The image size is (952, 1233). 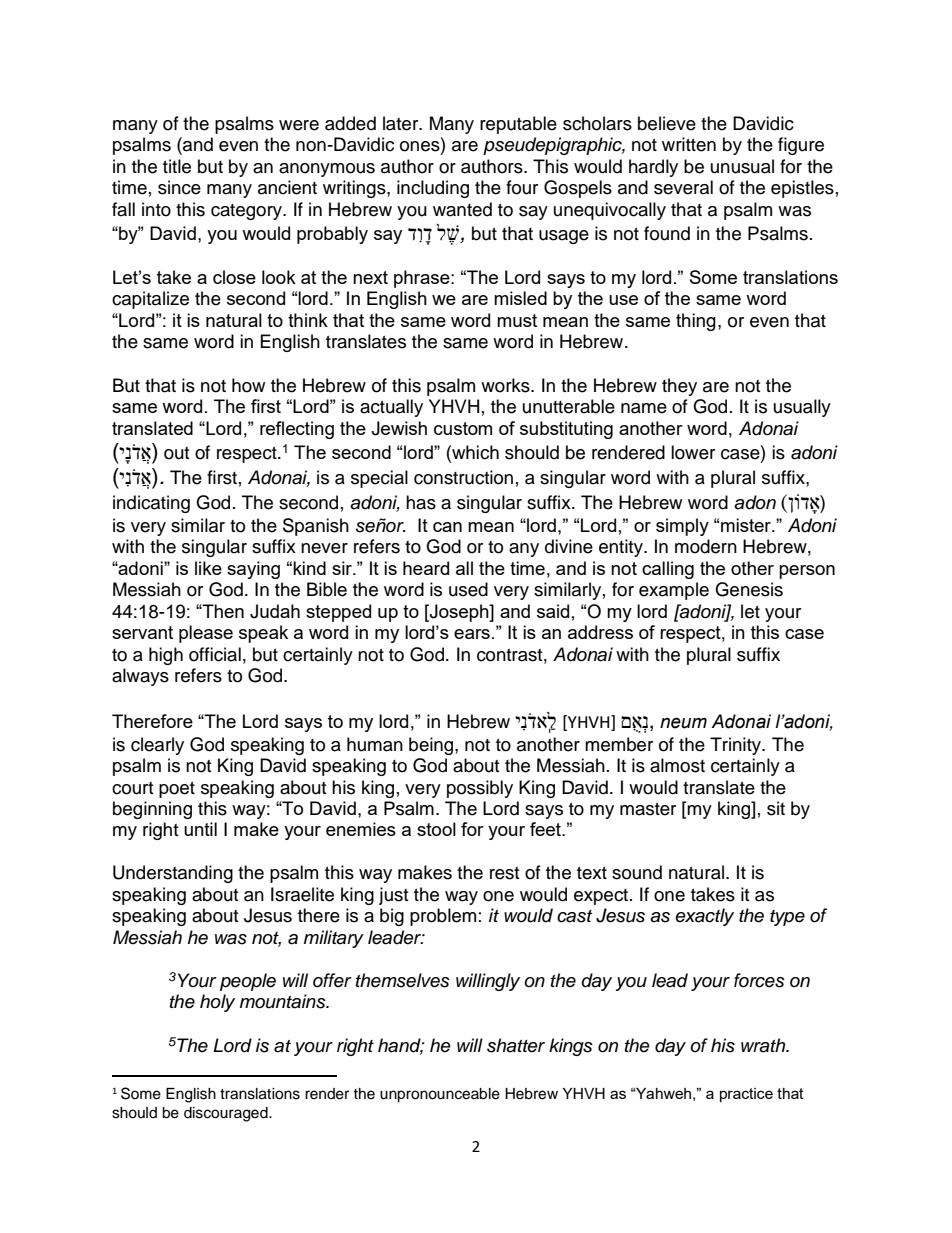 What do you see at coordinates (749, 589) in the document?
I see `Genesis` at bounding box center [749, 589].
